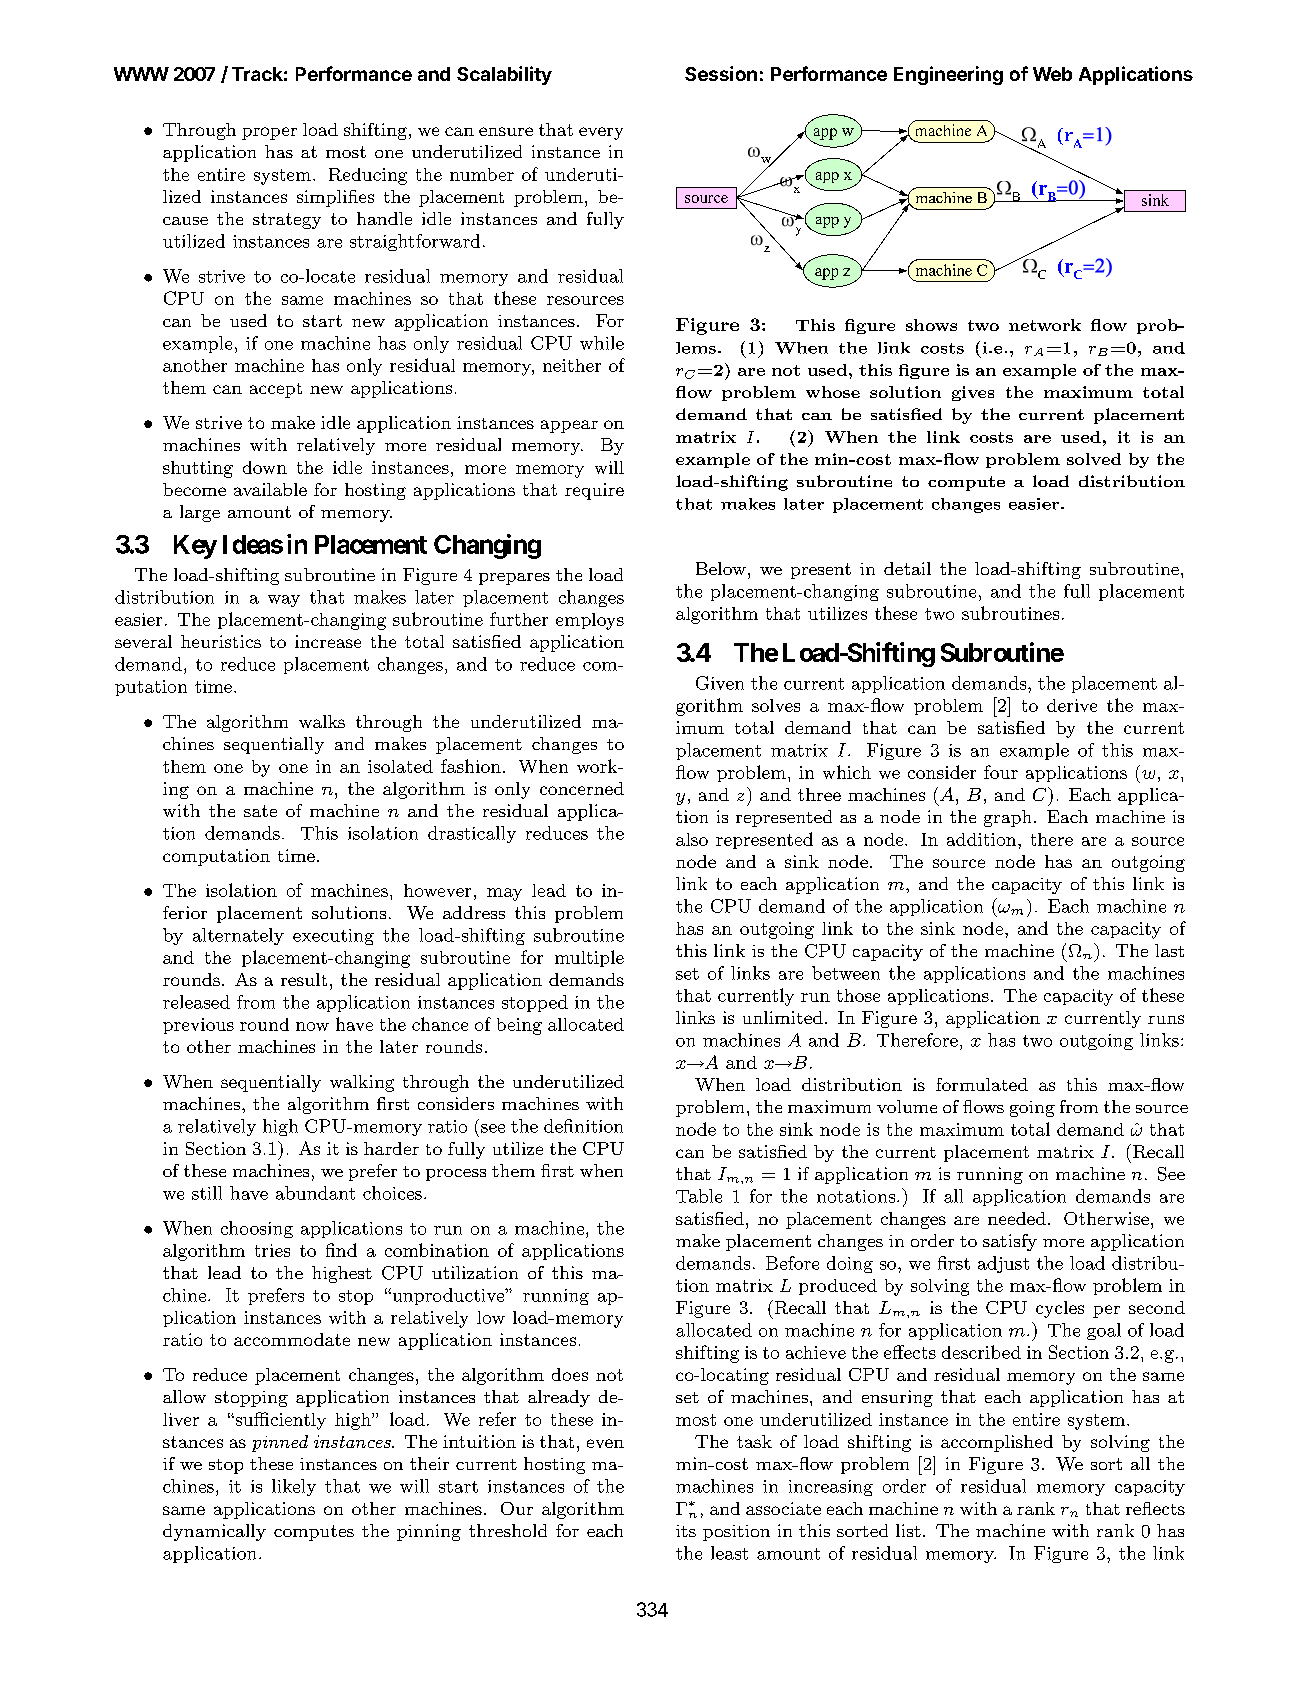  Describe the element at coordinates (1052, 74) in the document. I see `Web` at that location.
